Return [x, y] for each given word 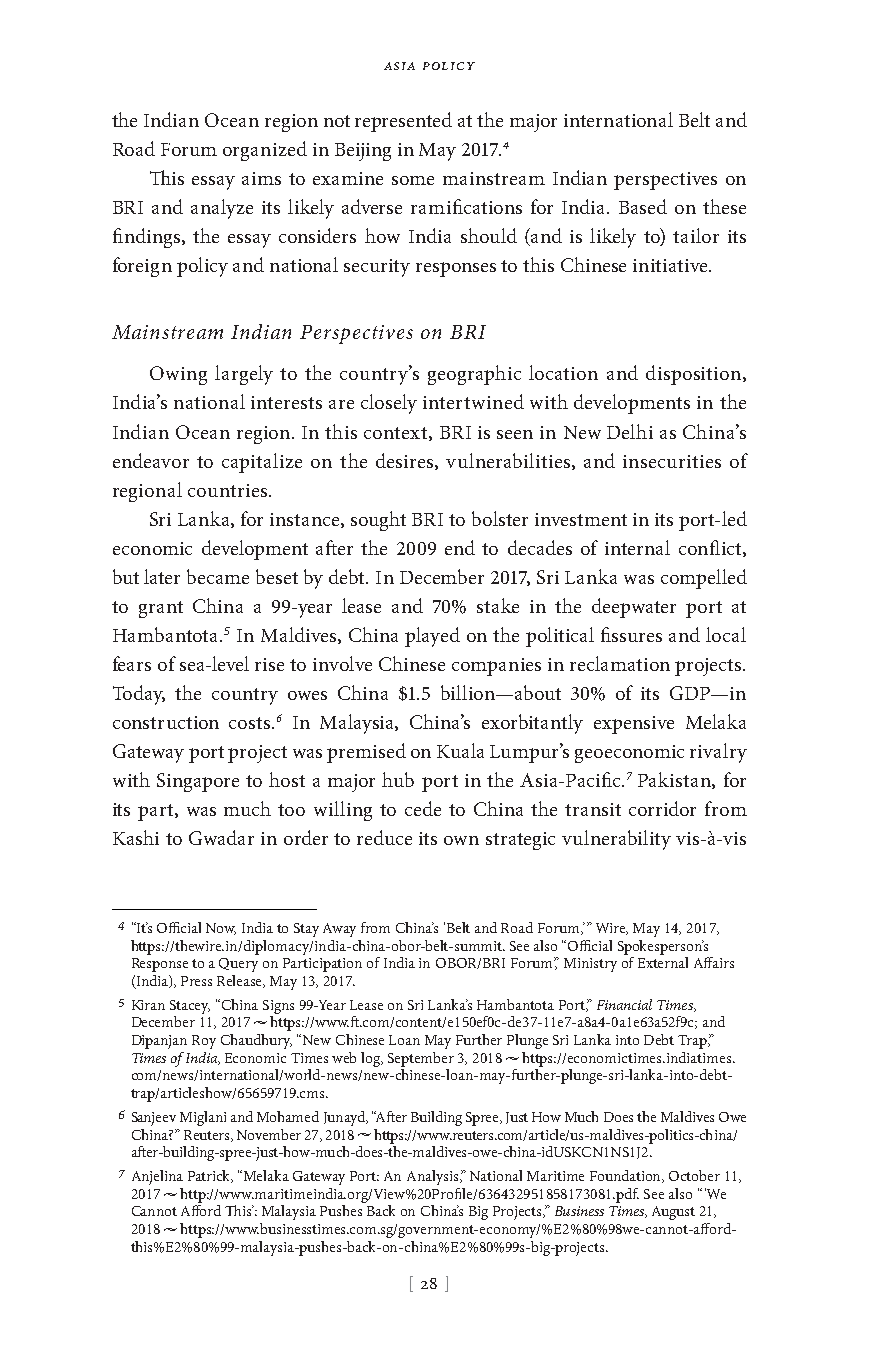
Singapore [198, 782]
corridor [662, 808]
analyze [222, 209]
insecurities [672, 461]
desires [406, 461]
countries [229, 490]
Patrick [210, 1176]
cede [423, 808]
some [413, 180]
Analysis [434, 1177]
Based [643, 206]
